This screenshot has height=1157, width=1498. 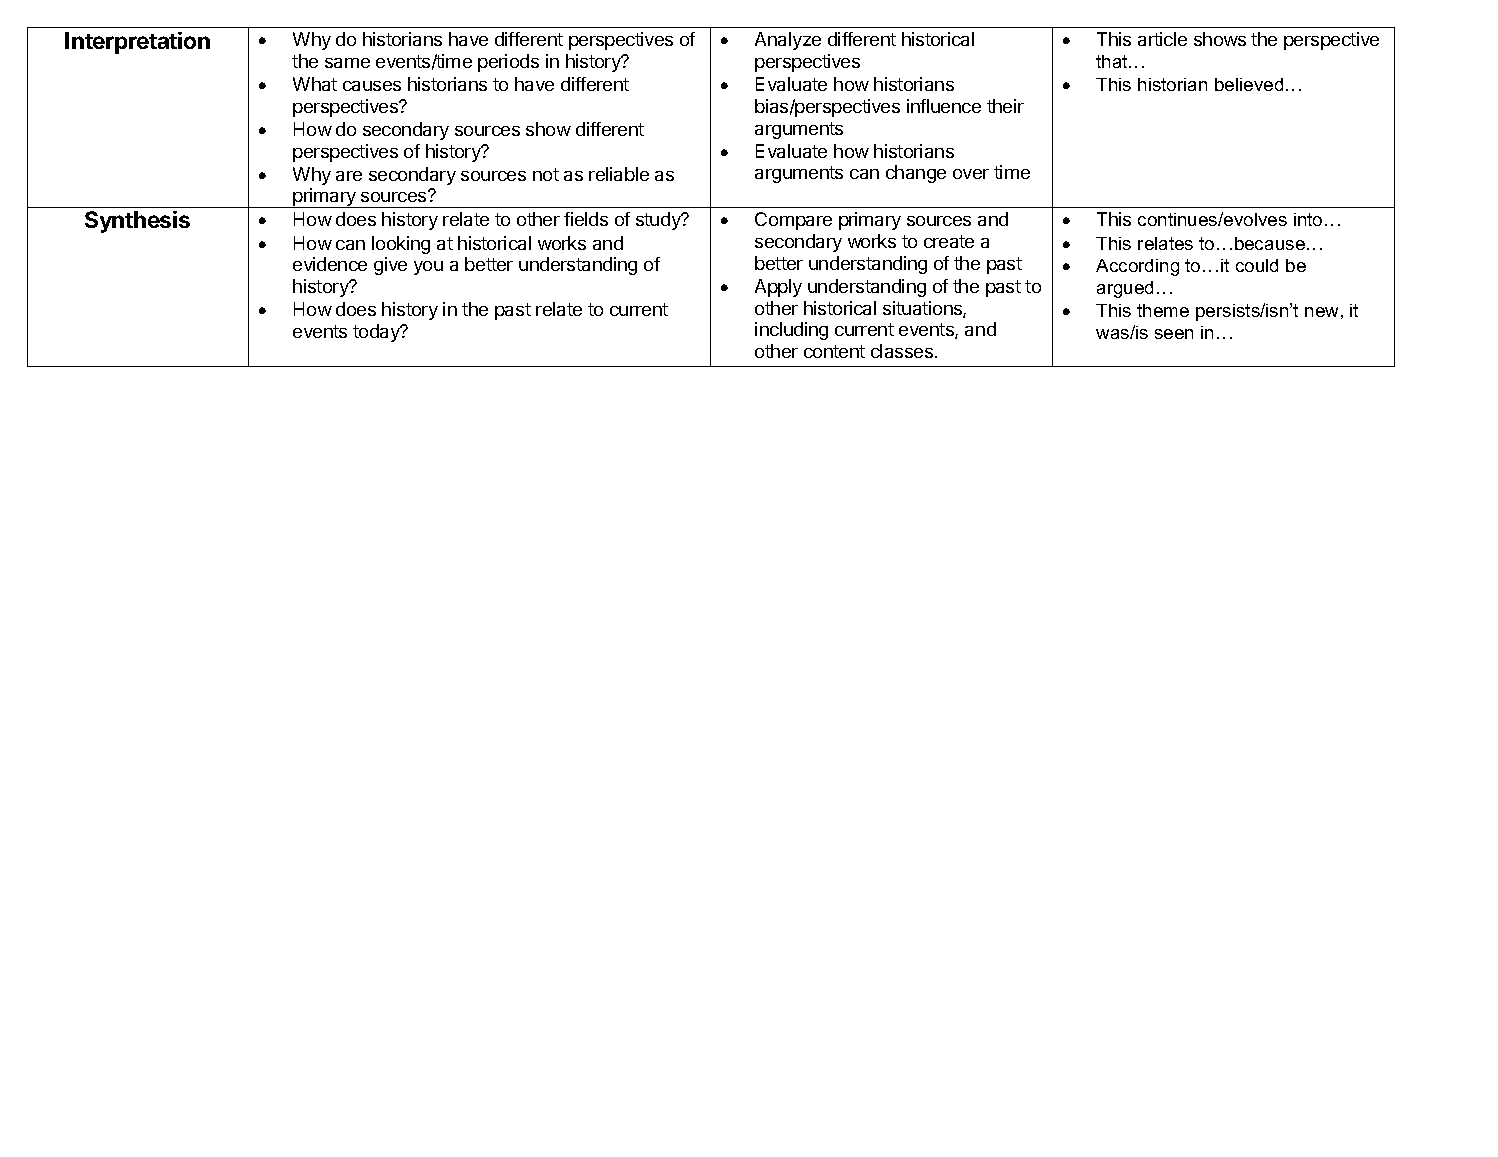 What do you see at coordinates (377, 333) in the screenshot?
I see `today` at bounding box center [377, 333].
